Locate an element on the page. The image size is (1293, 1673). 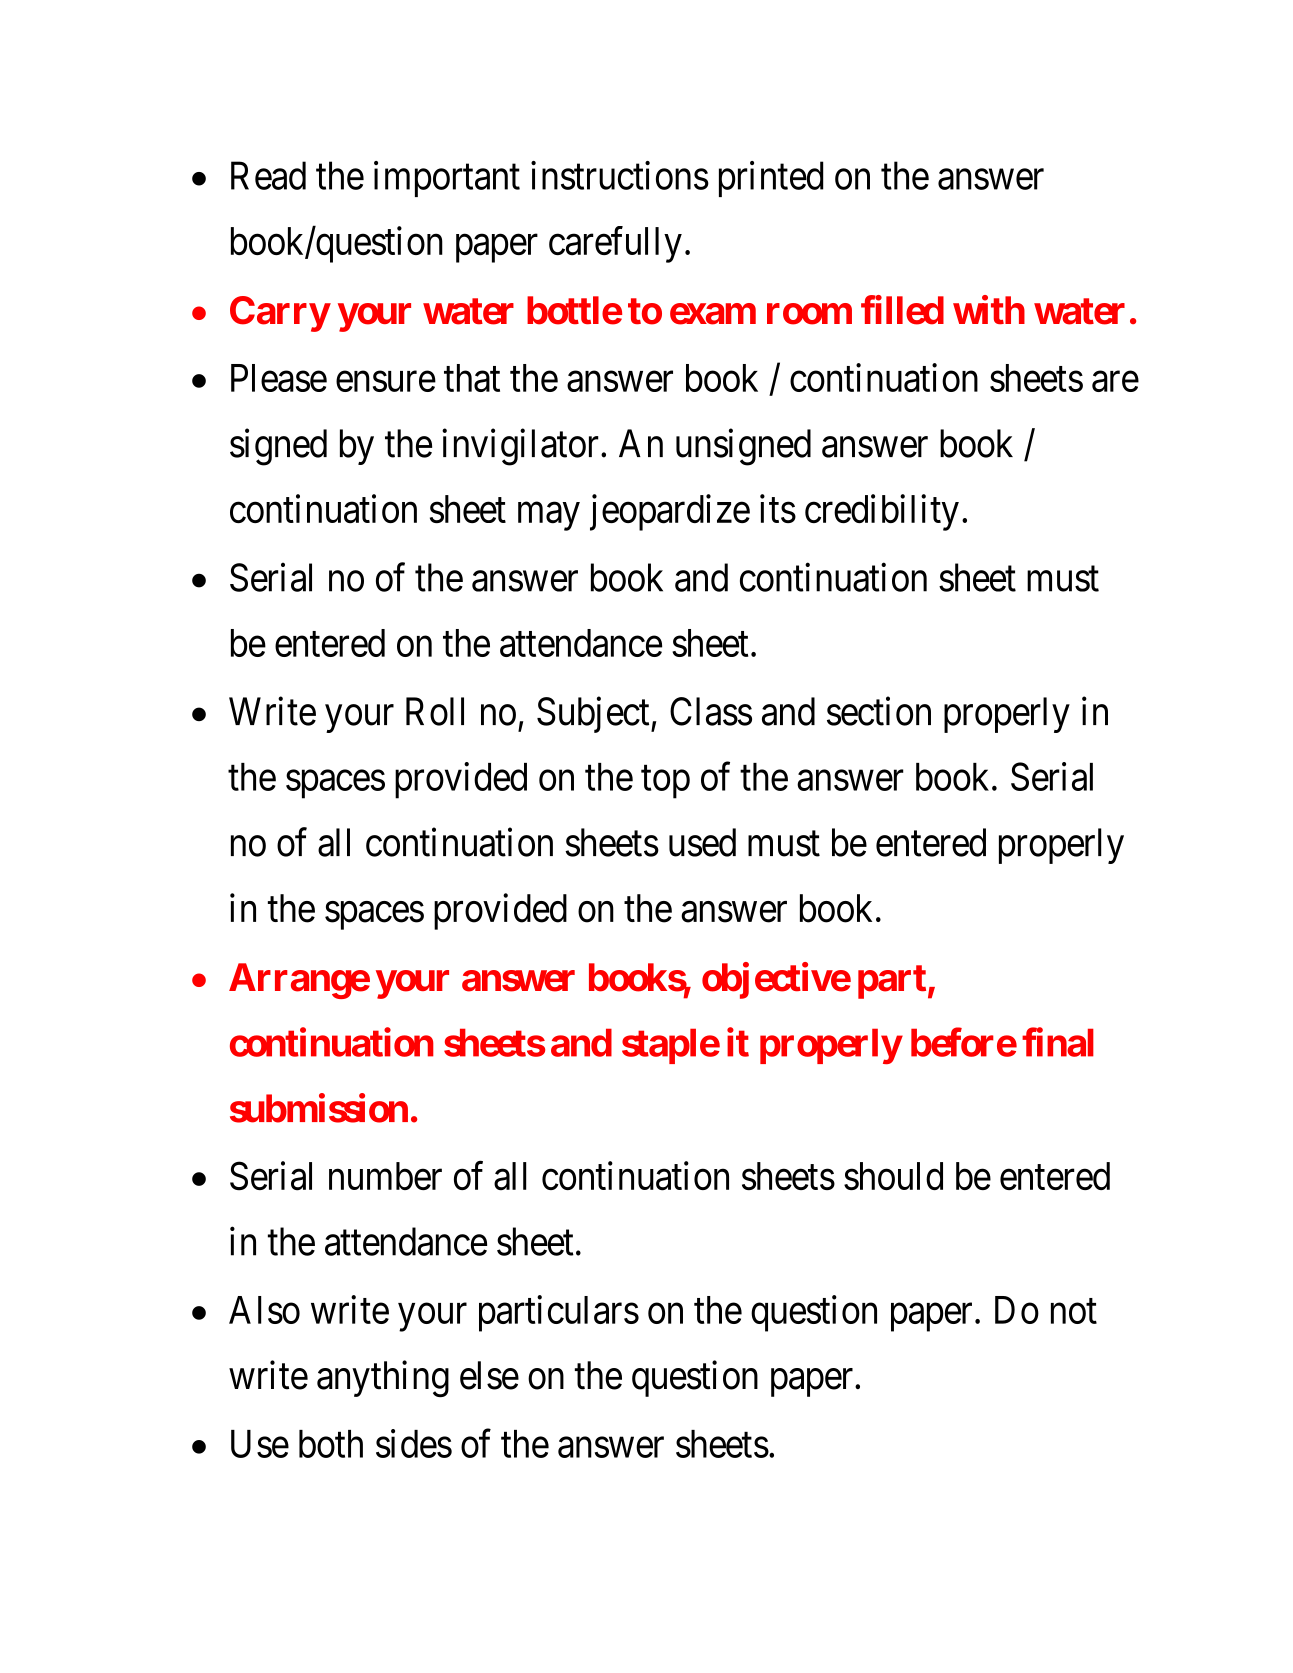
with is located at coordinates (989, 309).
